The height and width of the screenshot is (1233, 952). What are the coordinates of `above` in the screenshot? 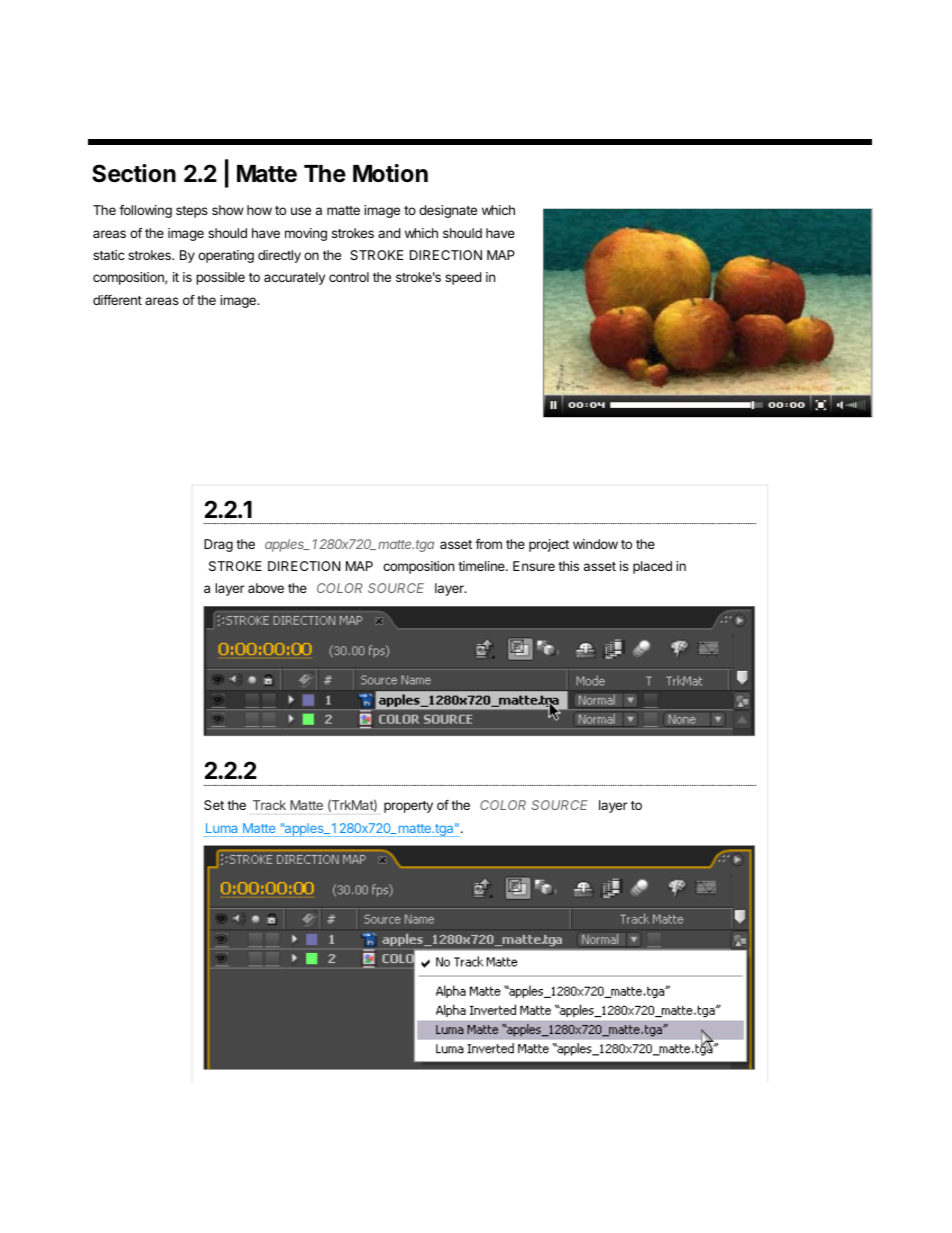 It's located at (266, 588).
